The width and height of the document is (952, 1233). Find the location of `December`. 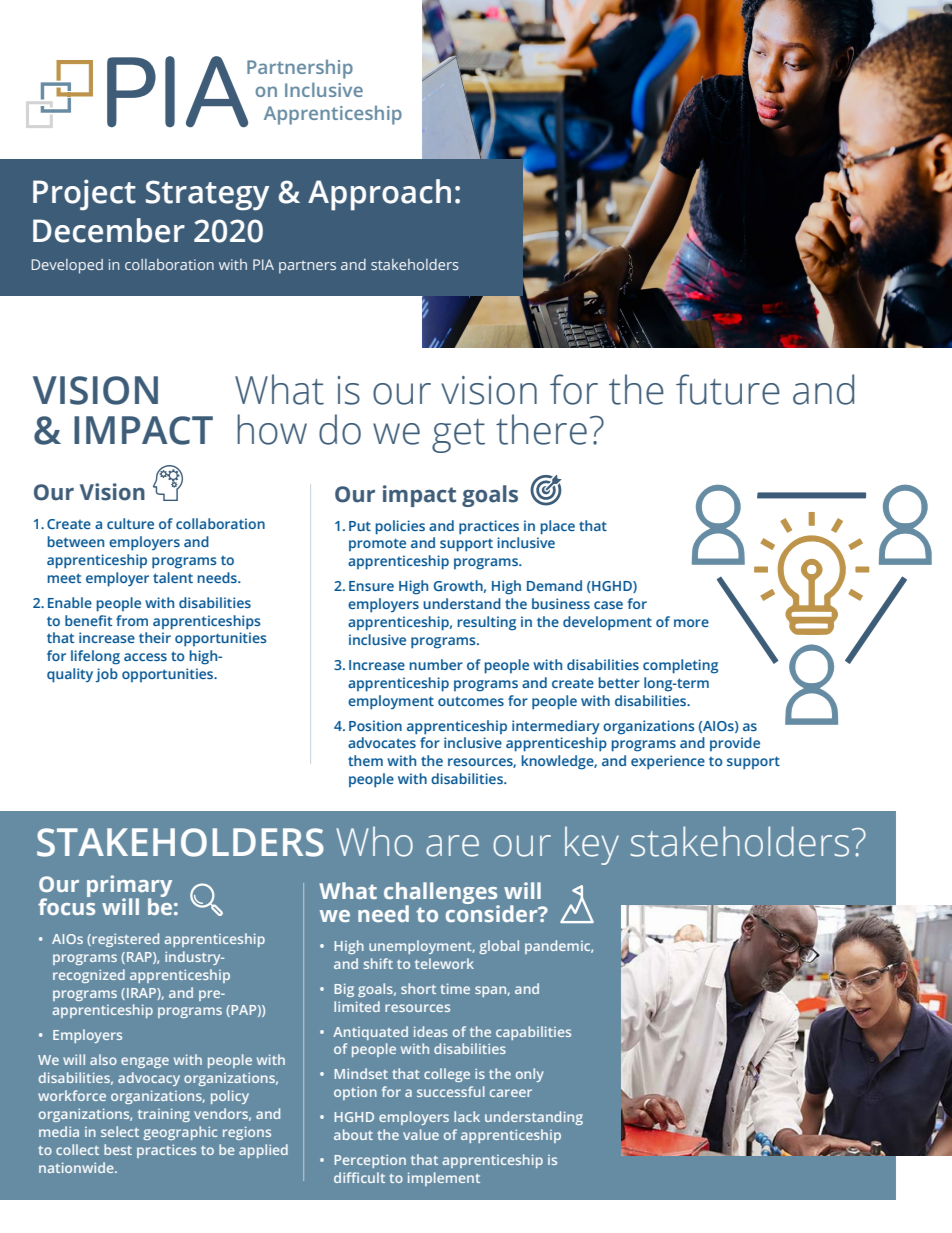

December is located at coordinates (109, 230).
